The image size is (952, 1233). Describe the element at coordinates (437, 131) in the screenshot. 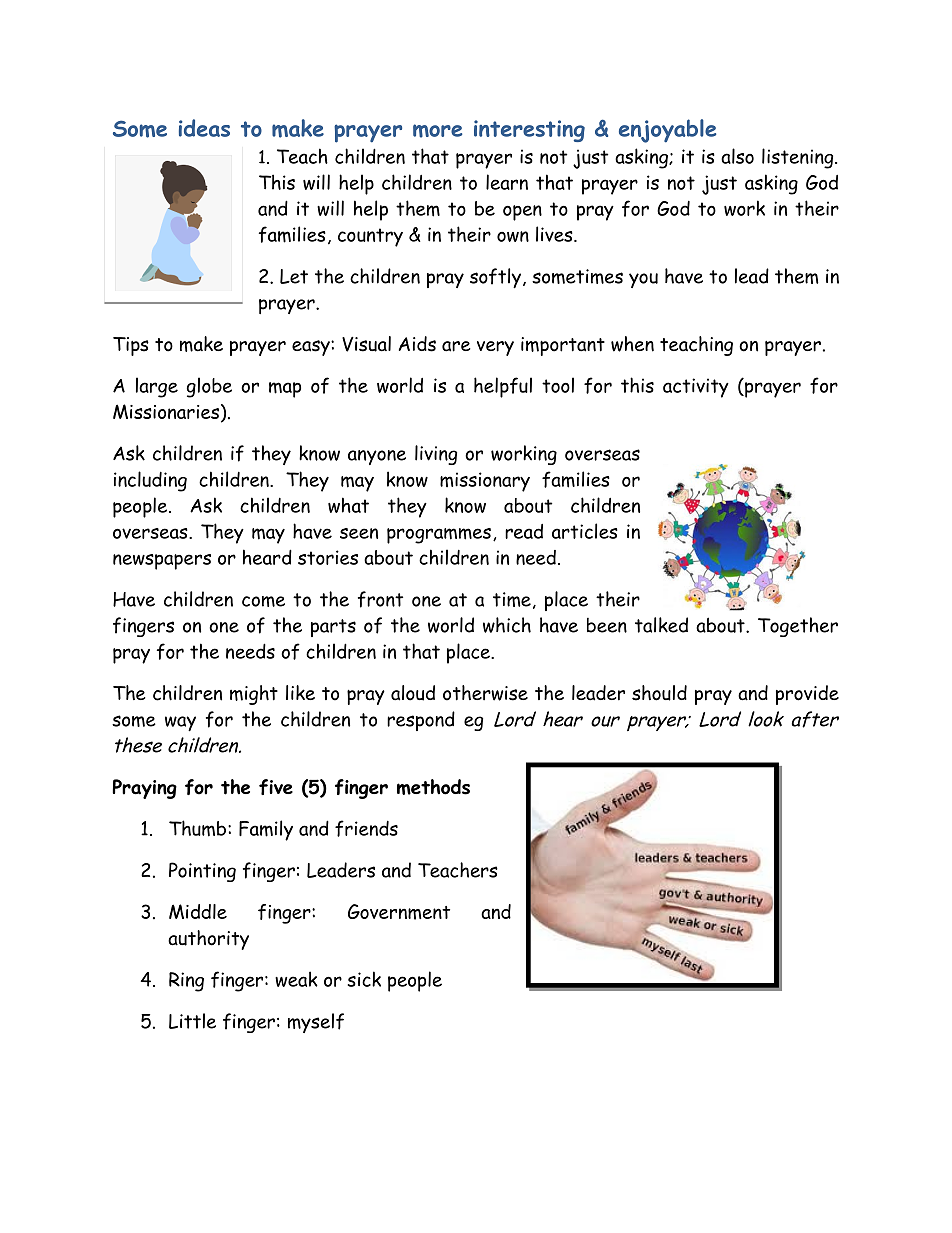

I see `more` at that location.
